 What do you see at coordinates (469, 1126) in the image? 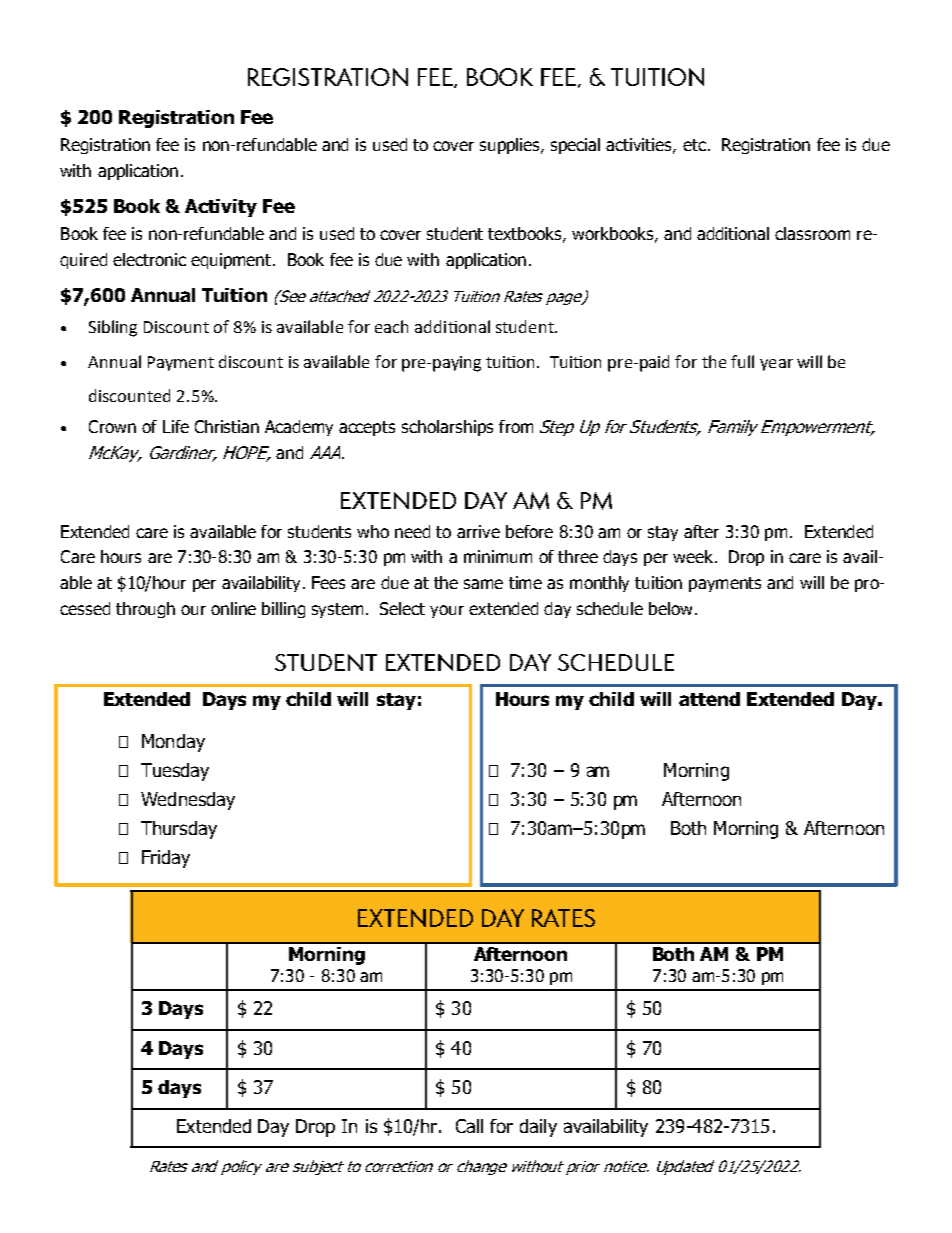
I see `Call` at bounding box center [469, 1126].
